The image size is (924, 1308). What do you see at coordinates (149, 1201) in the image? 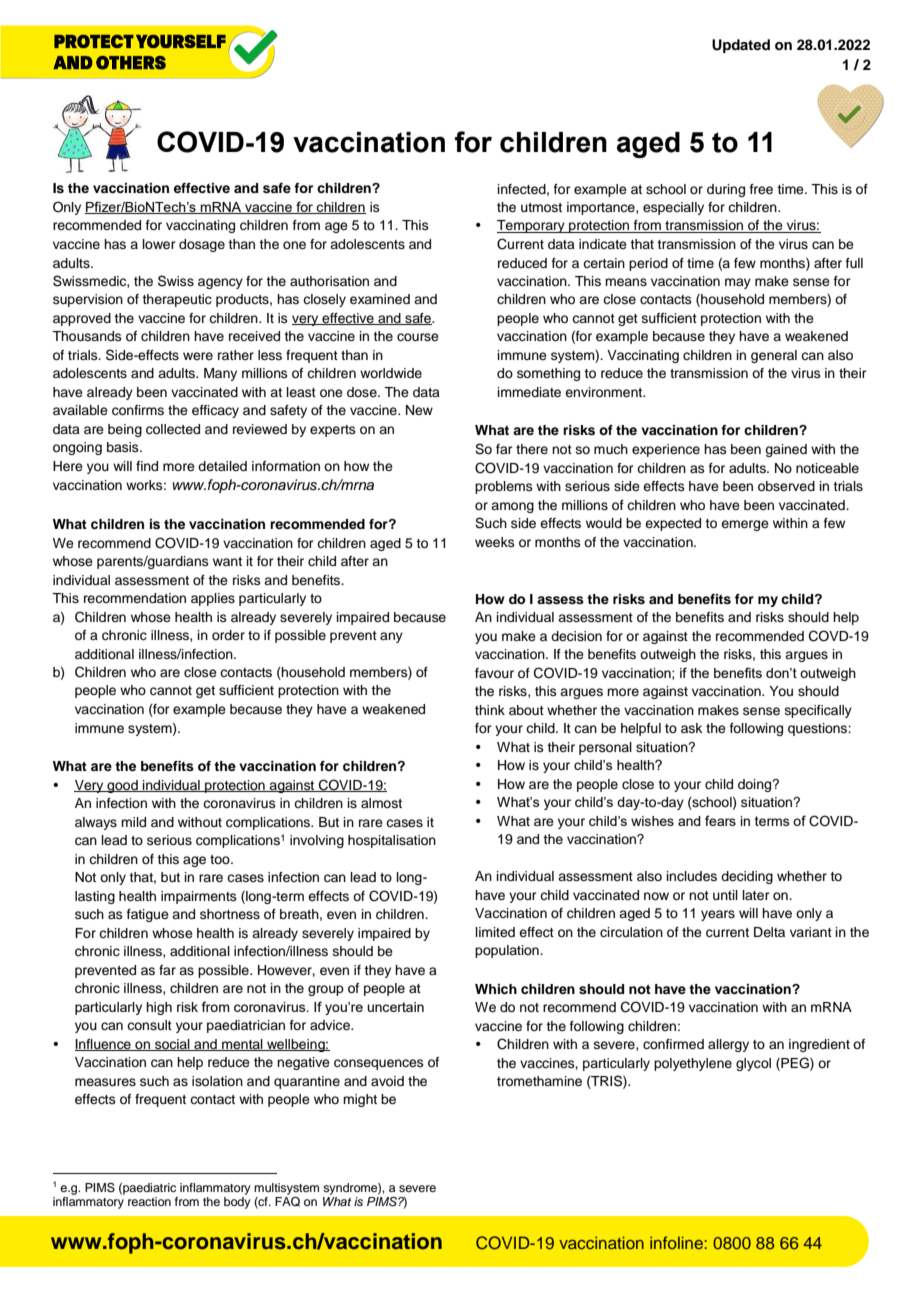
I see `reaction` at bounding box center [149, 1201].
